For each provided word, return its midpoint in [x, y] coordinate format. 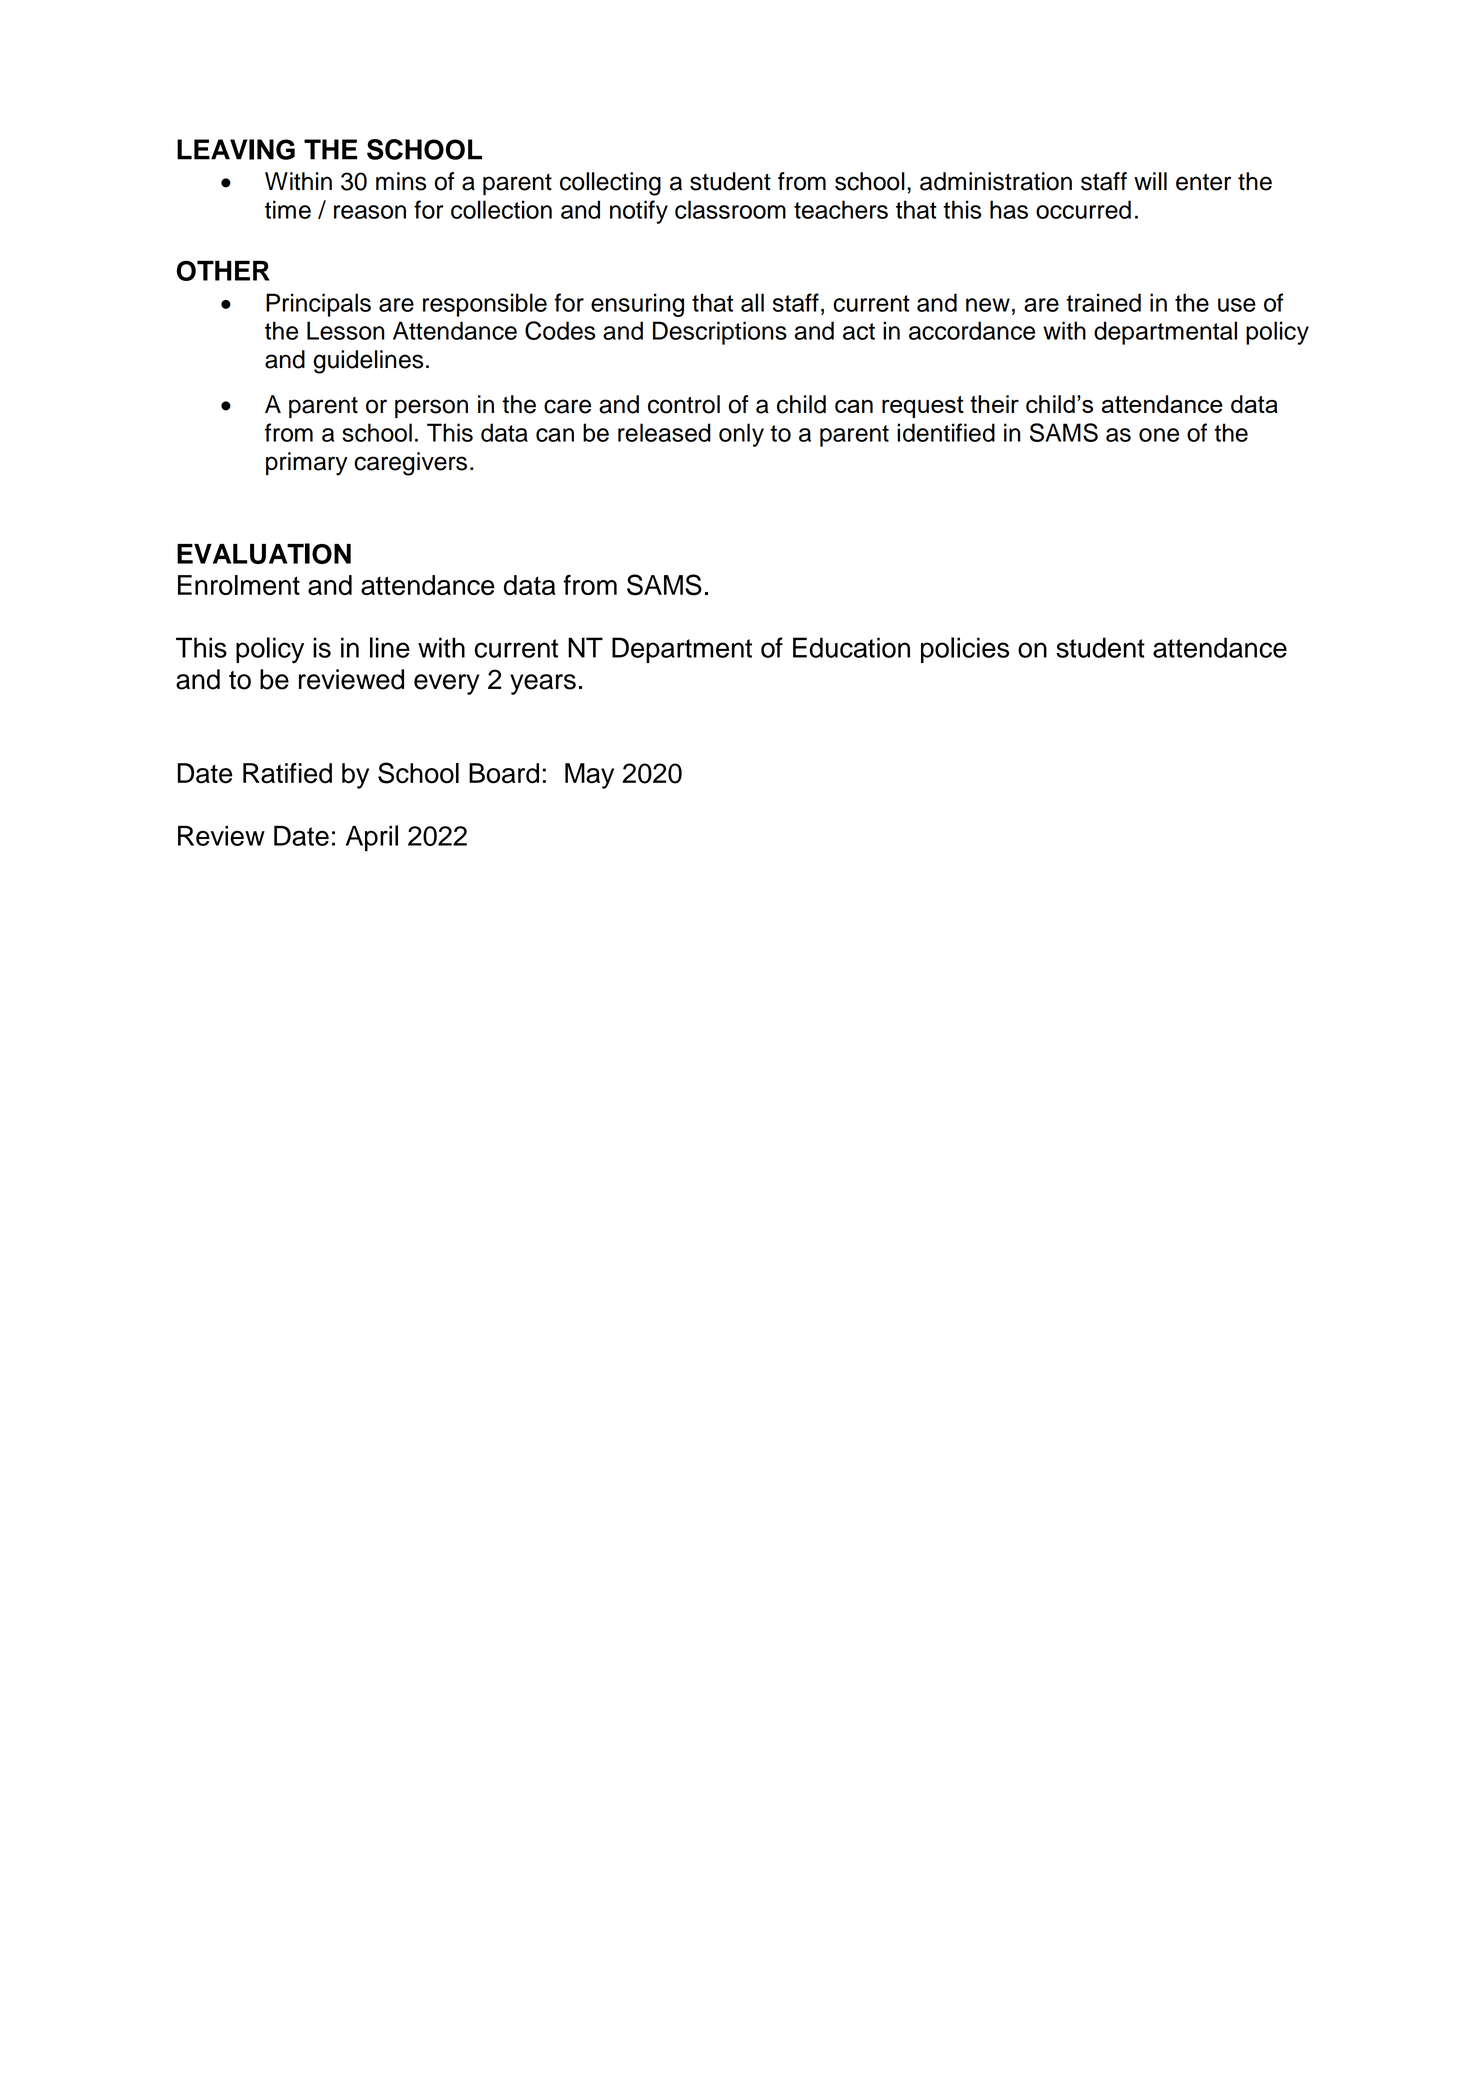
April [372, 838]
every [447, 684]
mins [401, 181]
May [589, 776]
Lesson [345, 330]
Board [504, 773]
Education [851, 647]
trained [1103, 302]
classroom [730, 209]
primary [307, 464]
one [1159, 435]
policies [965, 650]
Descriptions [720, 333]
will [1150, 181]
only [741, 435]
